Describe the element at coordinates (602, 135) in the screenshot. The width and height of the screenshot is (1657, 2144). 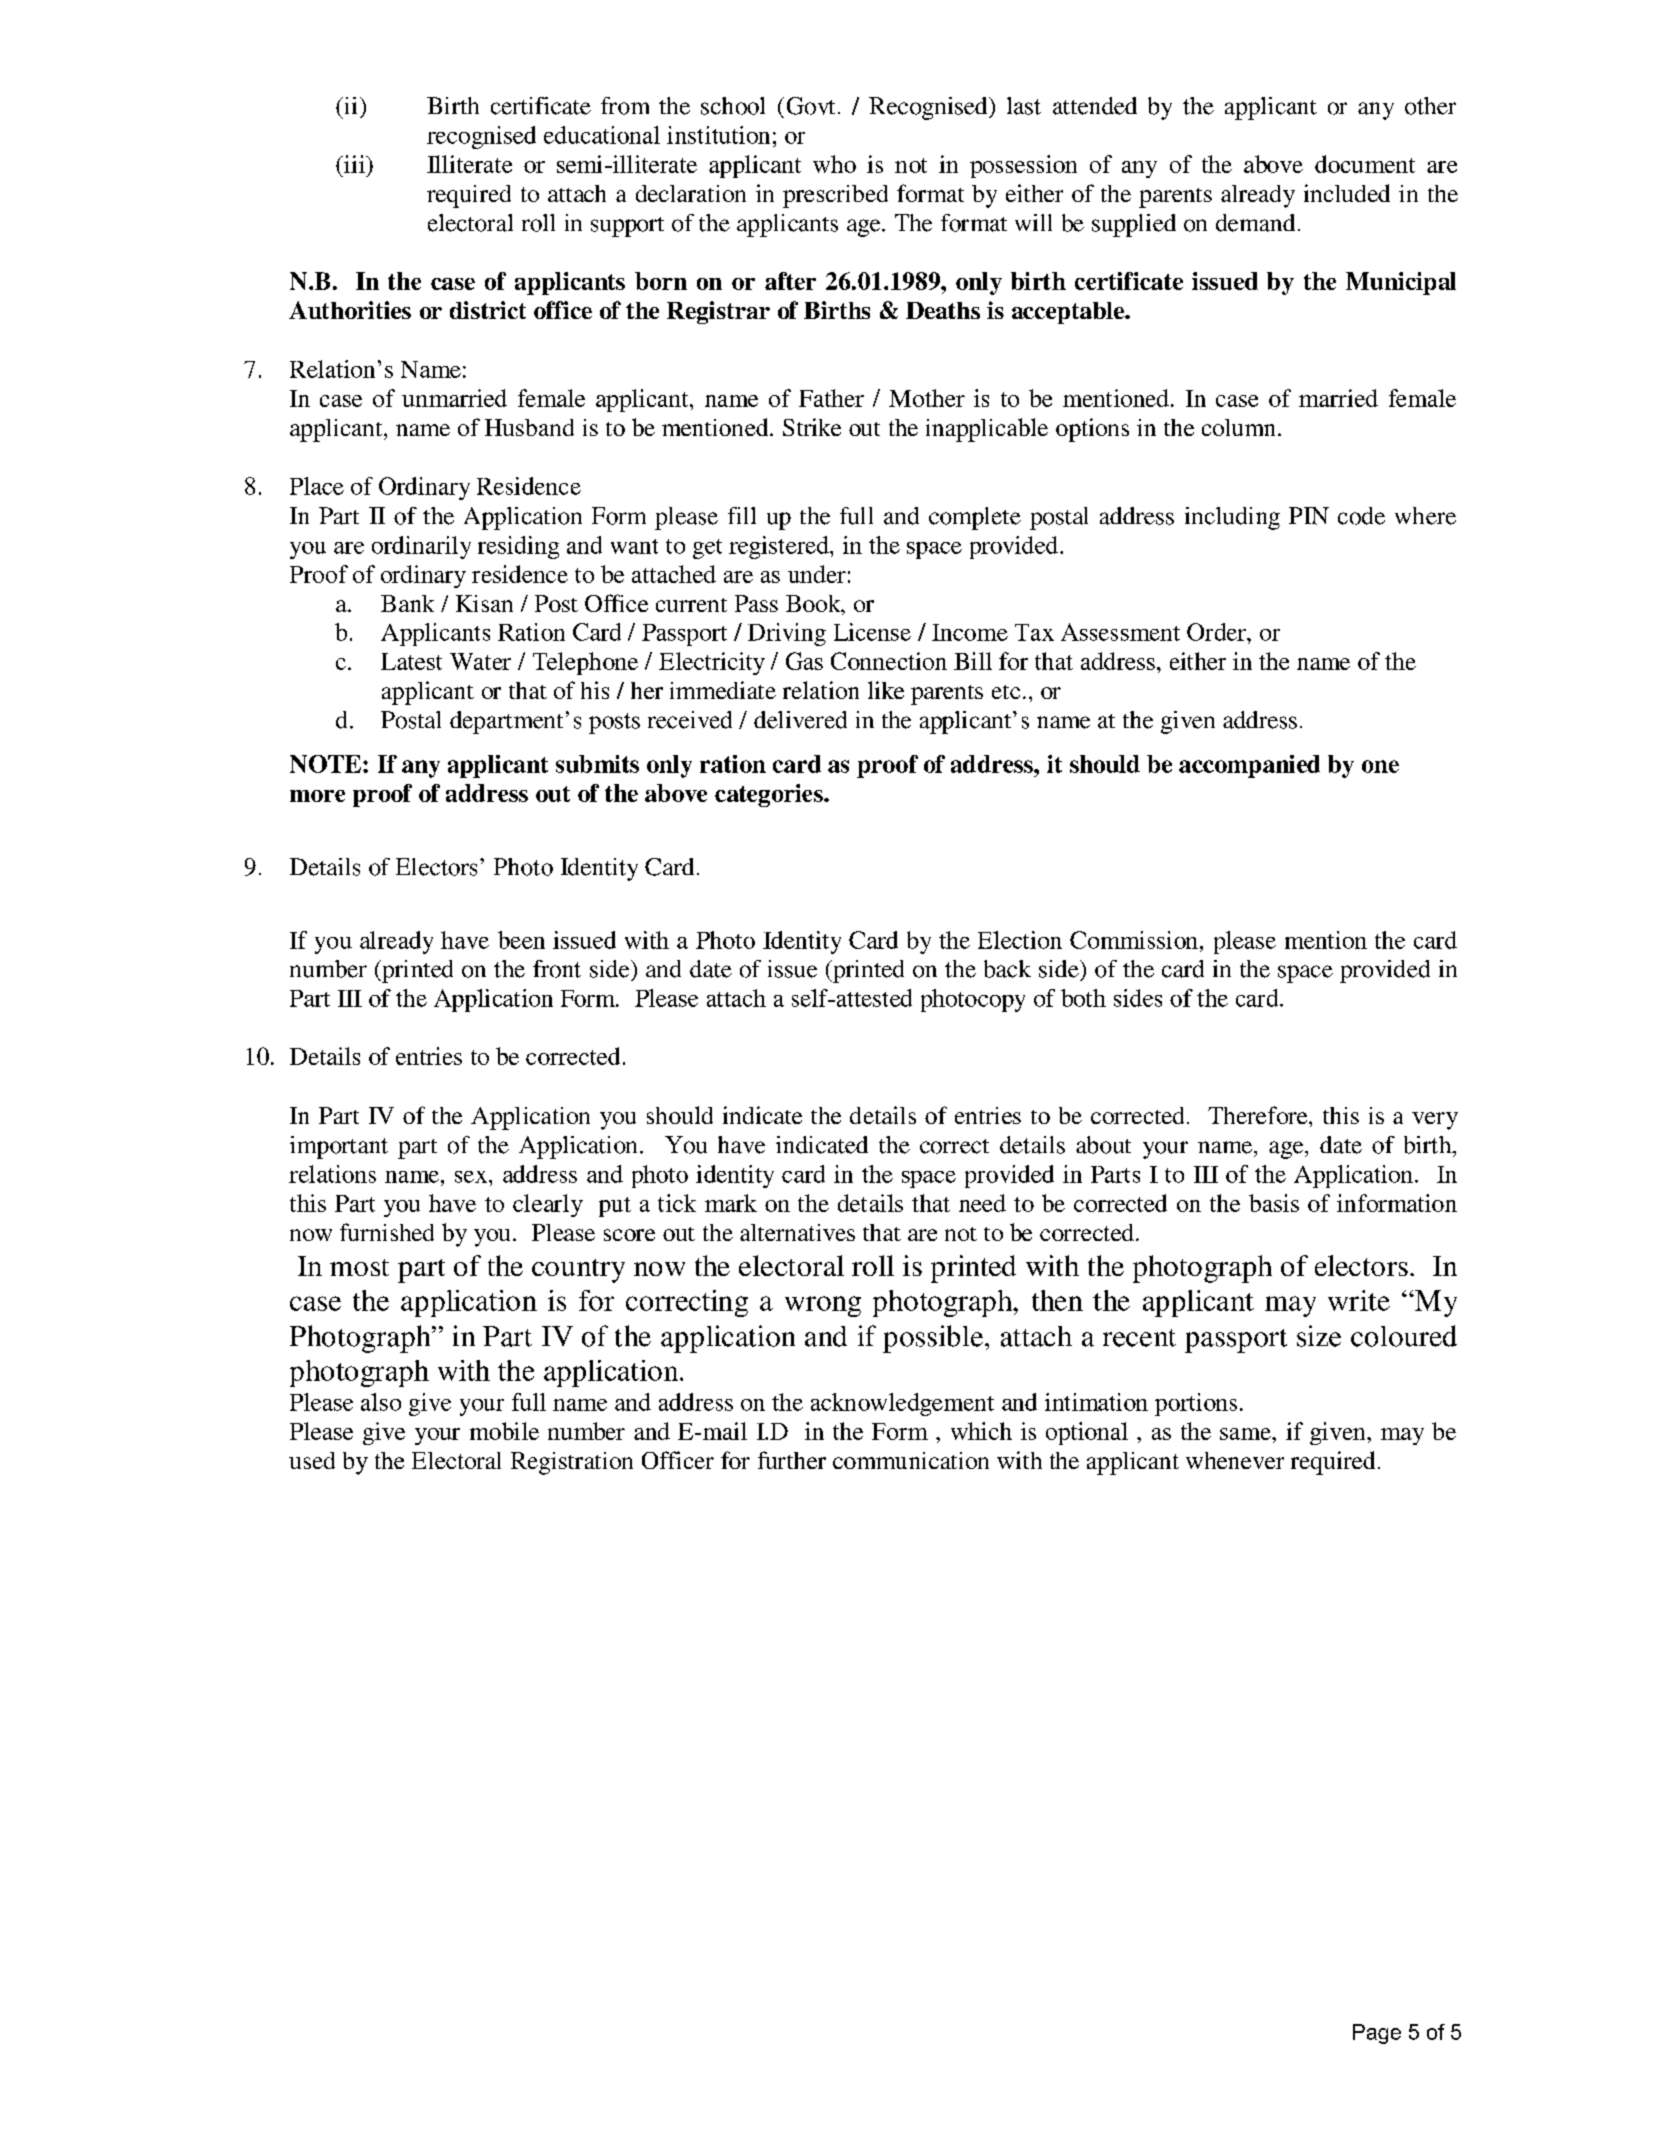
I see `educational` at that location.
